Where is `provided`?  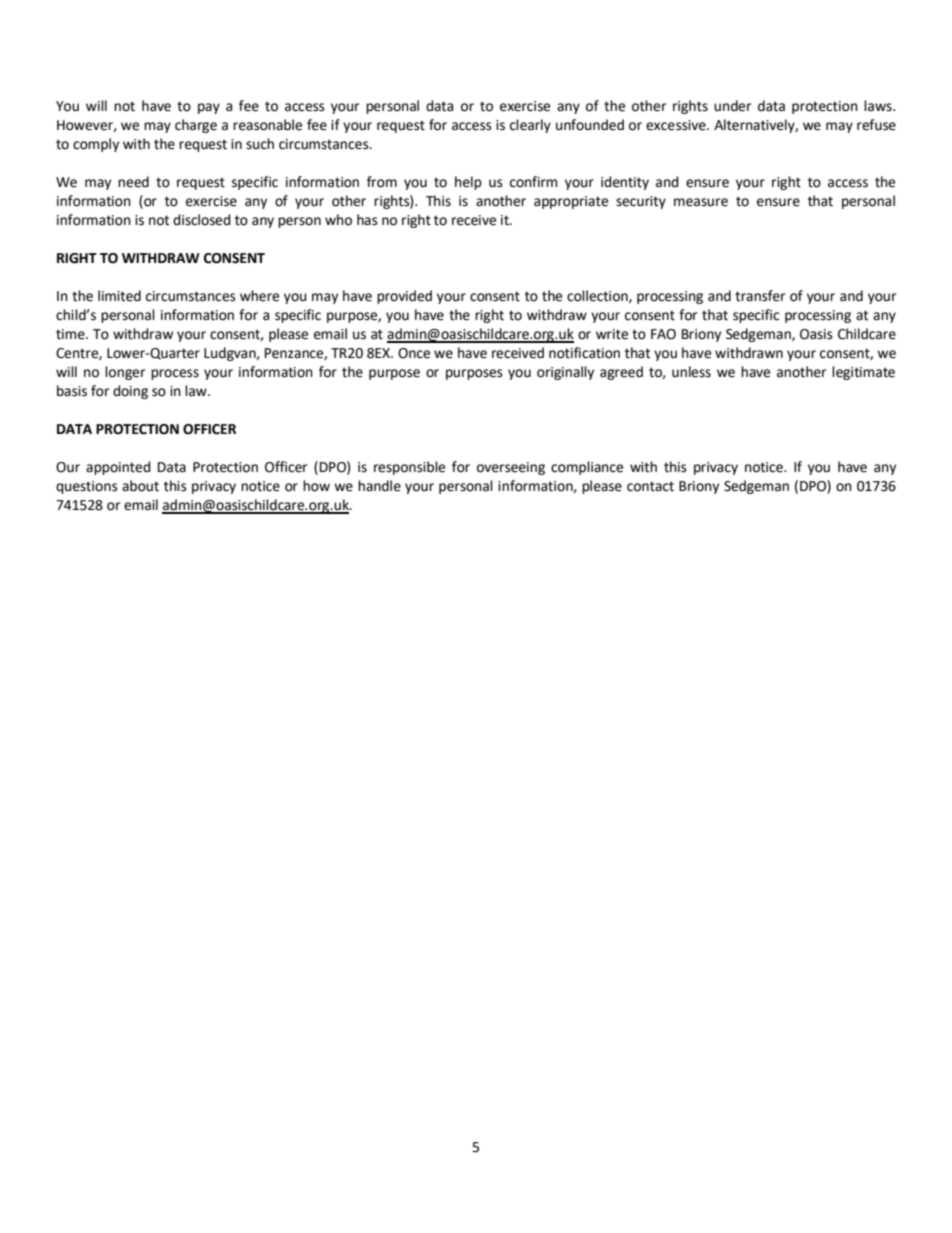
provided is located at coordinates (404, 297).
